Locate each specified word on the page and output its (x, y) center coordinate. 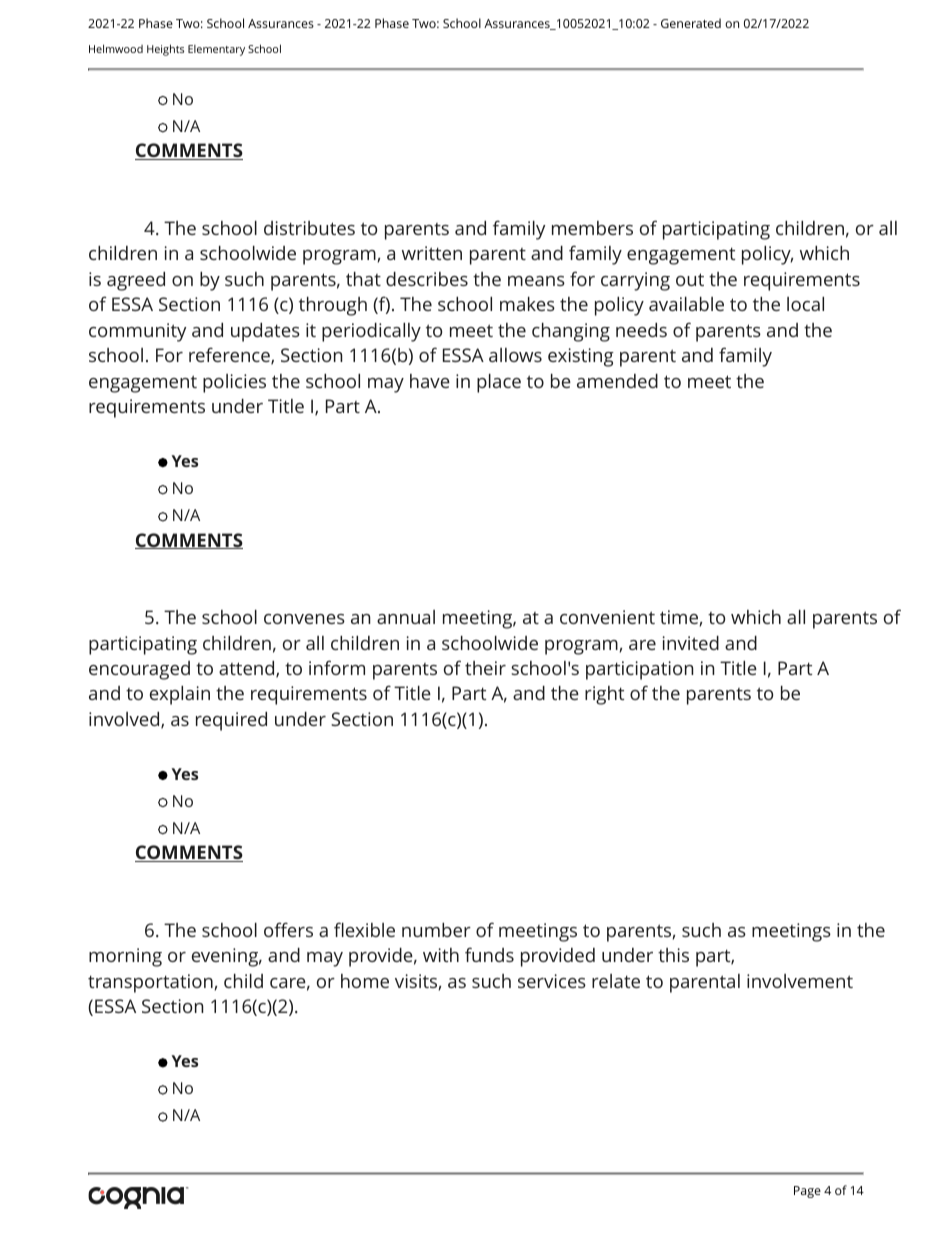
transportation (151, 983)
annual (406, 617)
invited (691, 643)
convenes (304, 619)
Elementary (216, 50)
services (552, 981)
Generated (691, 23)
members (592, 228)
